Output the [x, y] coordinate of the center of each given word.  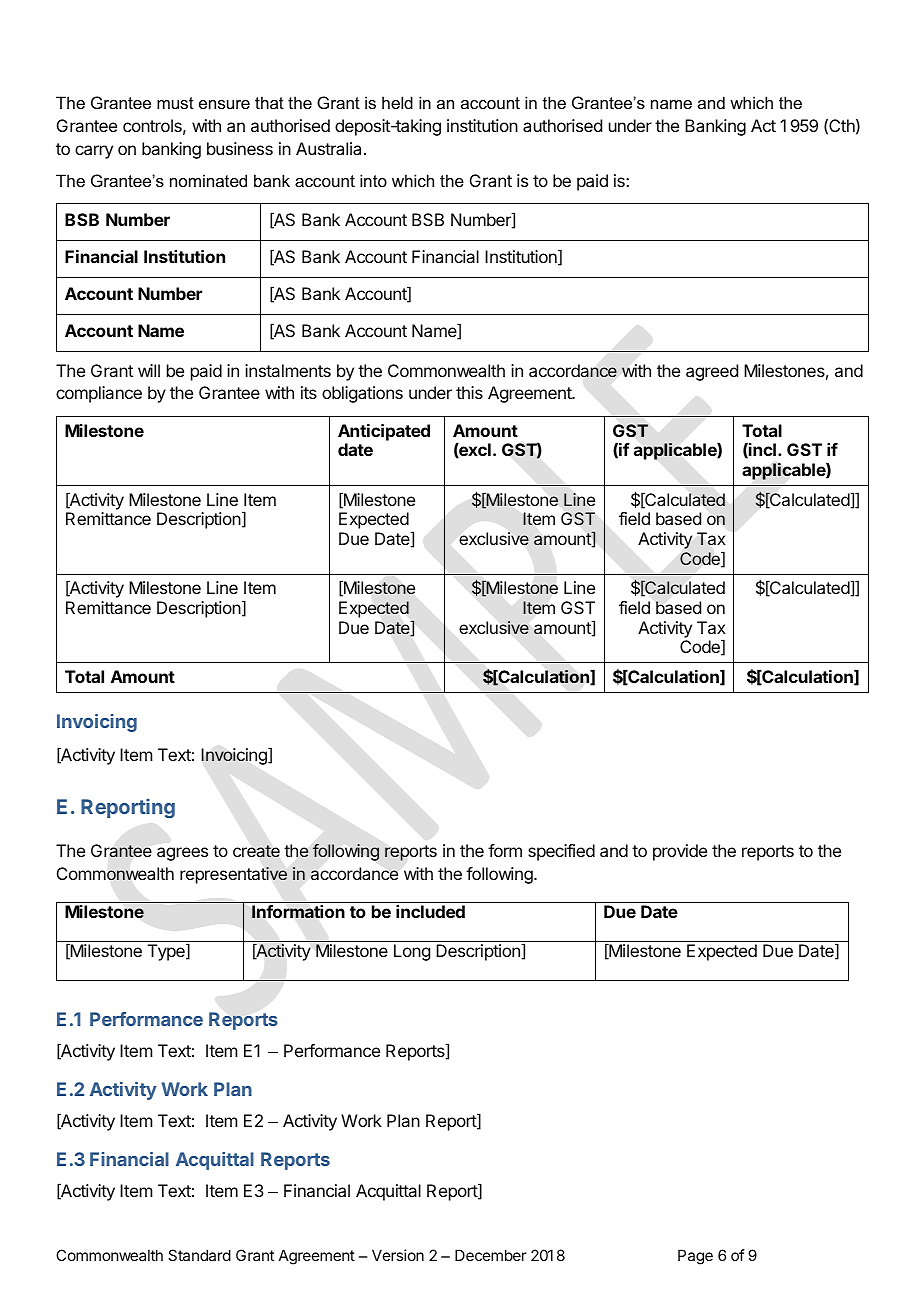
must [175, 103]
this [469, 392]
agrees [182, 854]
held [397, 102]
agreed [712, 372]
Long [412, 952]
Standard [199, 1255]
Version [398, 1255]
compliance [99, 394]
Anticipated [384, 432]
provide [680, 852]
